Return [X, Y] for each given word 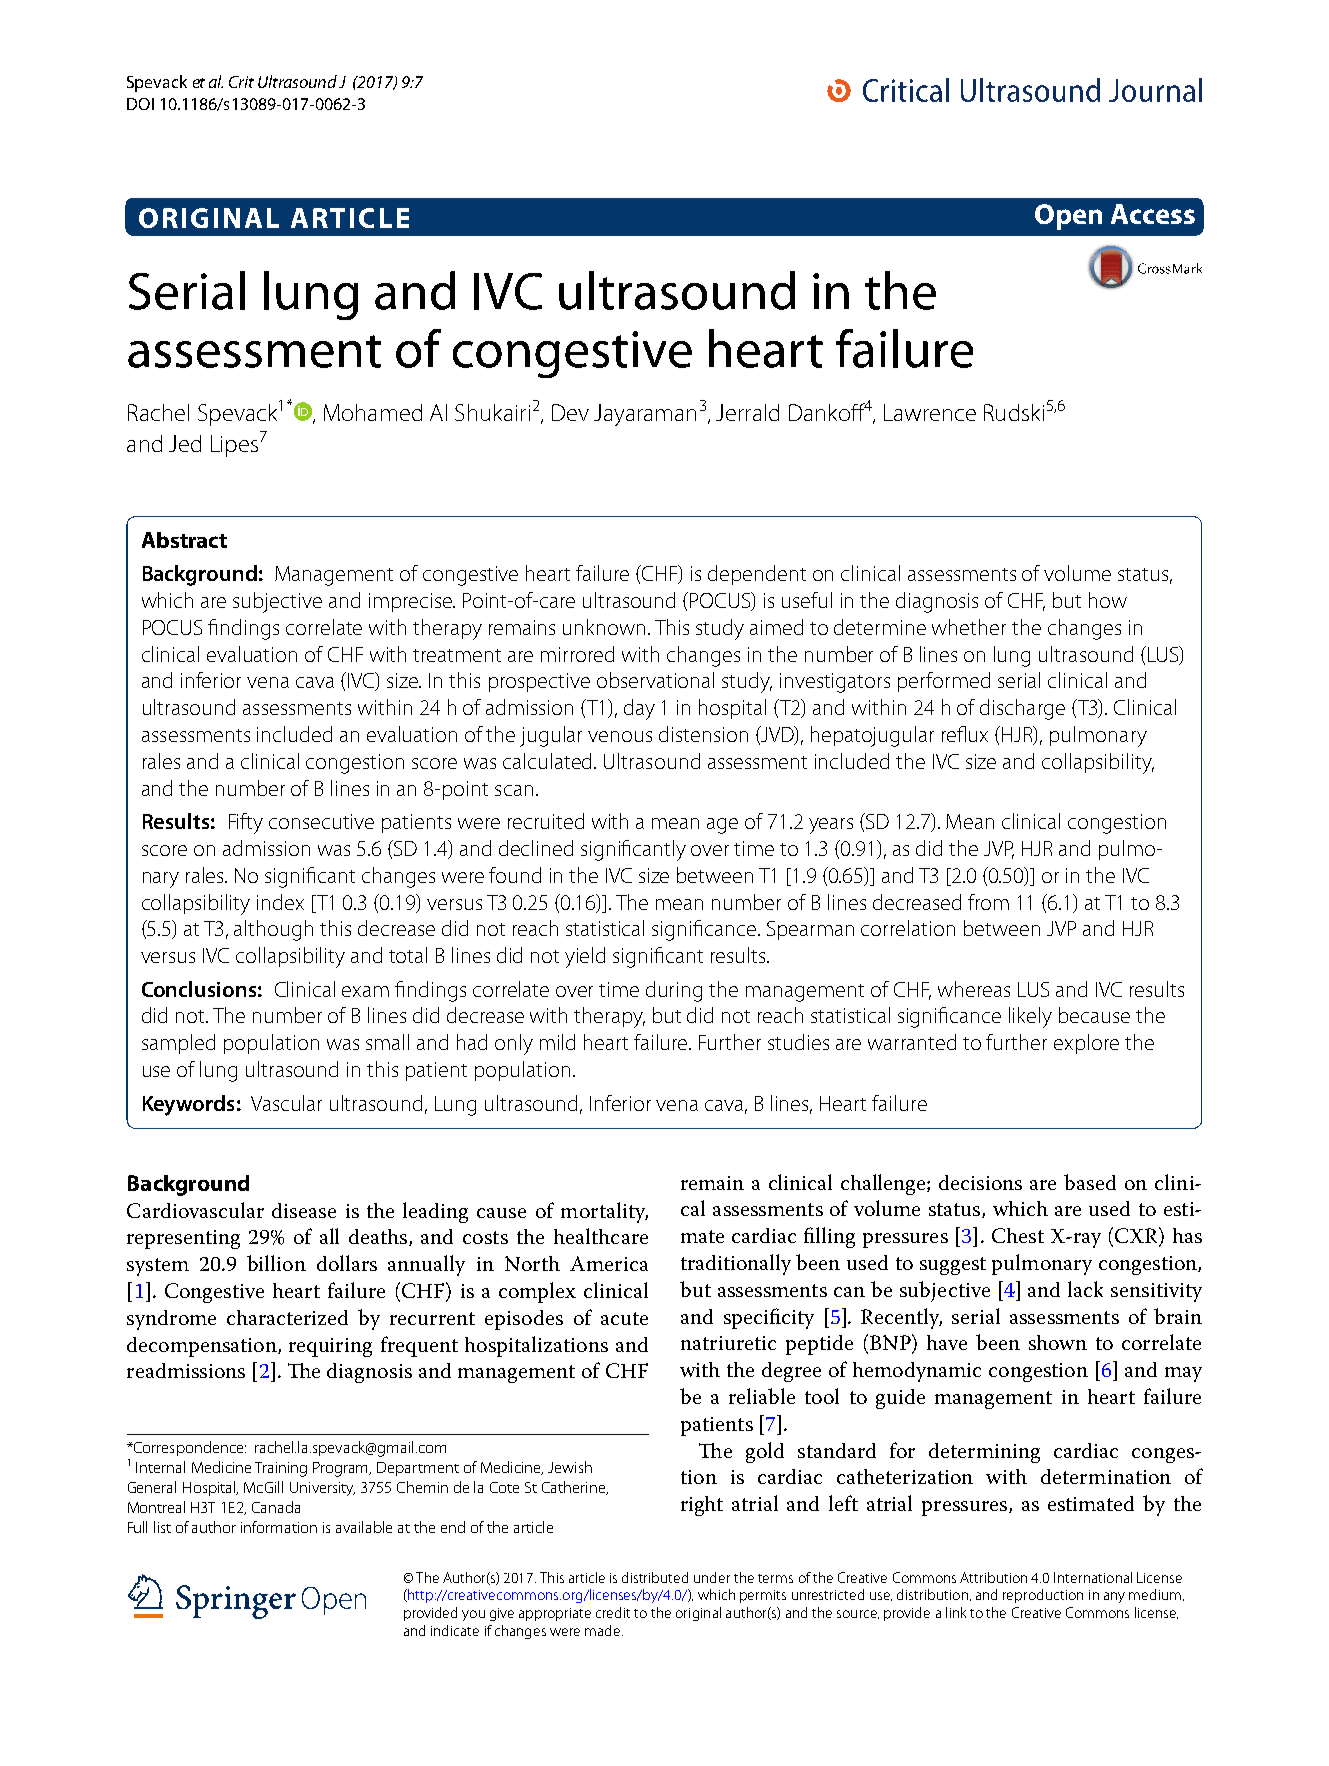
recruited [546, 821]
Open [1068, 217]
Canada [276, 1507]
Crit [241, 82]
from [988, 902]
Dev [570, 412]
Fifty [246, 823]
